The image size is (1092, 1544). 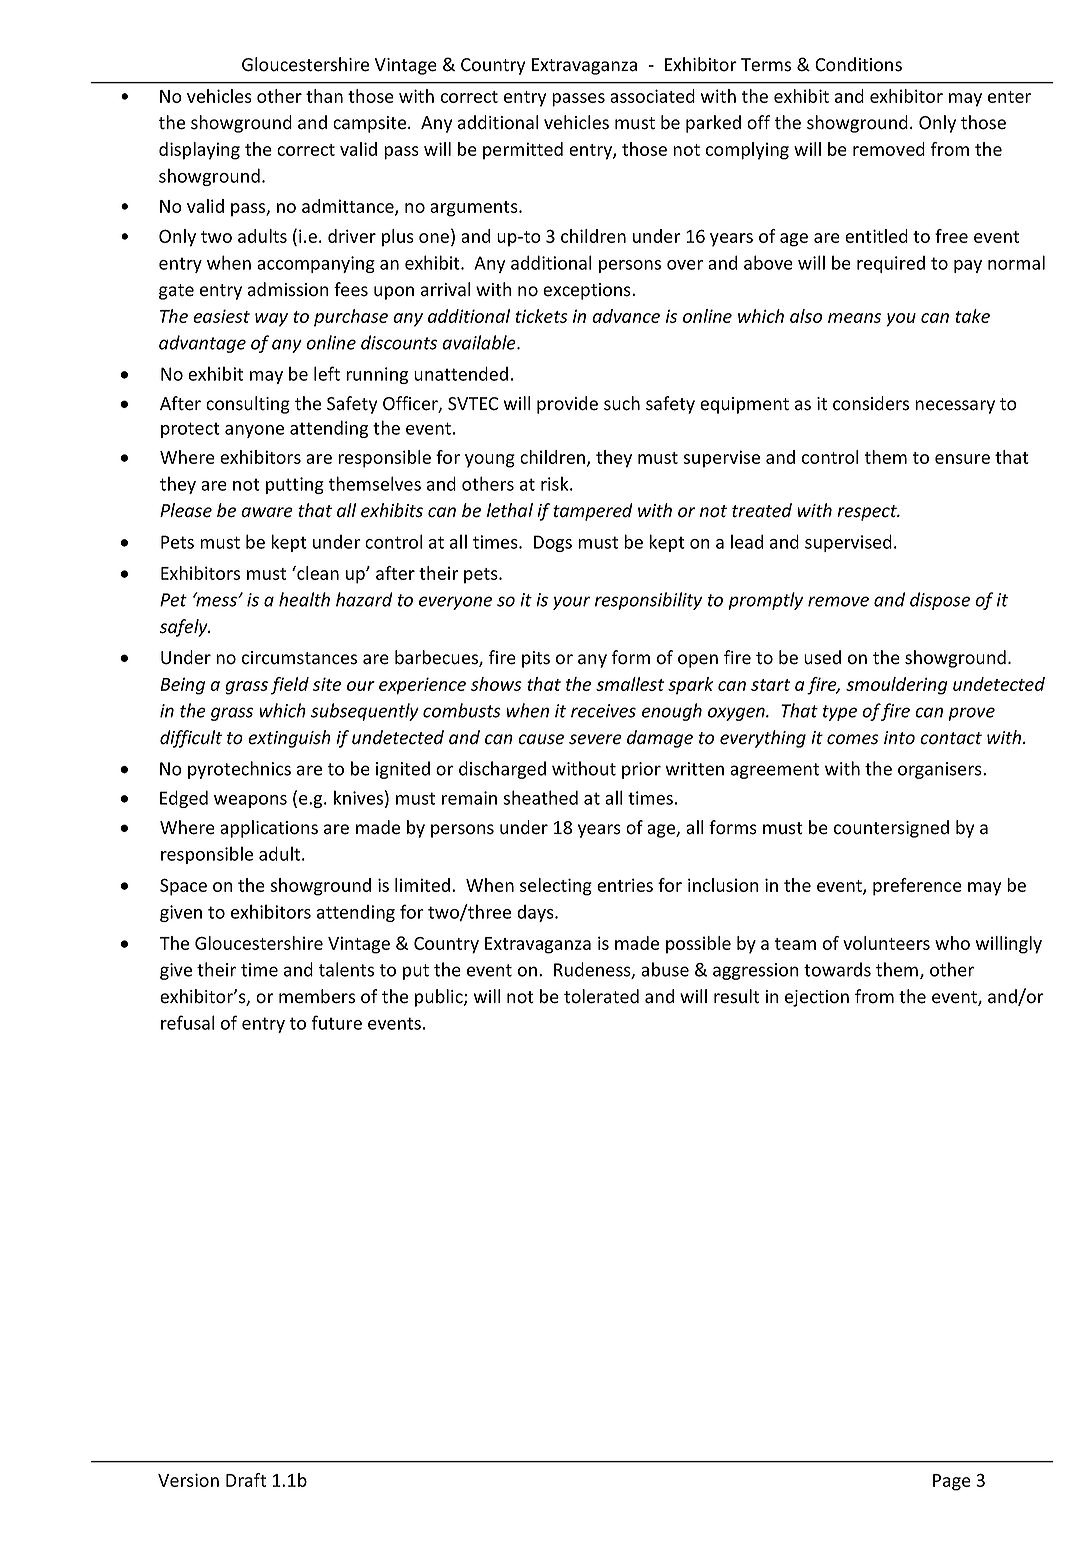 What do you see at coordinates (952, 1482) in the screenshot?
I see `Page` at bounding box center [952, 1482].
